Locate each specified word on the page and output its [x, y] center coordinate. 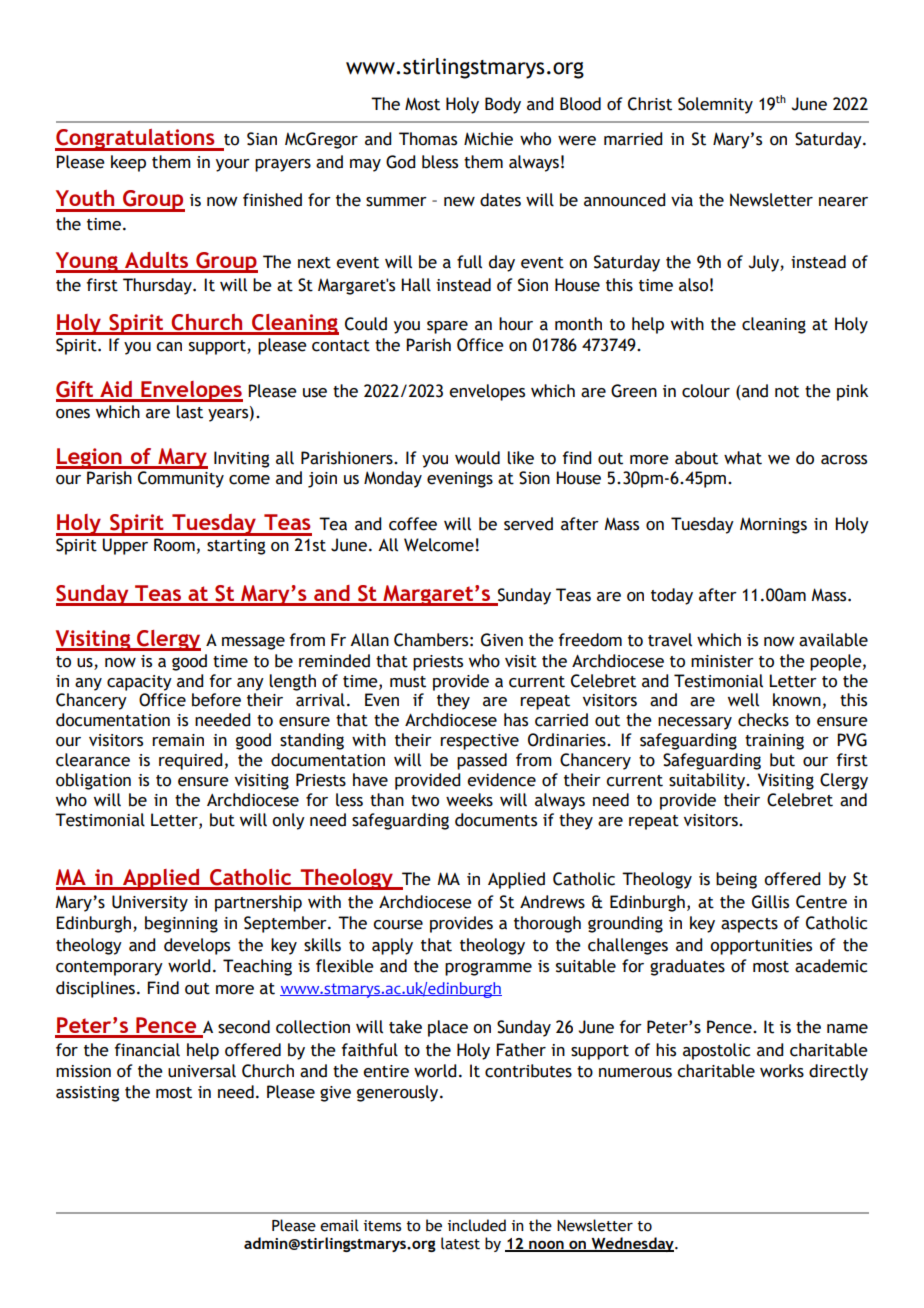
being [736, 880]
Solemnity [715, 105]
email [339, 1225]
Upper [125, 546]
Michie [488, 139]
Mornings [773, 525]
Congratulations [136, 140]
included [477, 1225]
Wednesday [633, 1244]
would [477, 458]
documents [496, 820]
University [150, 903]
